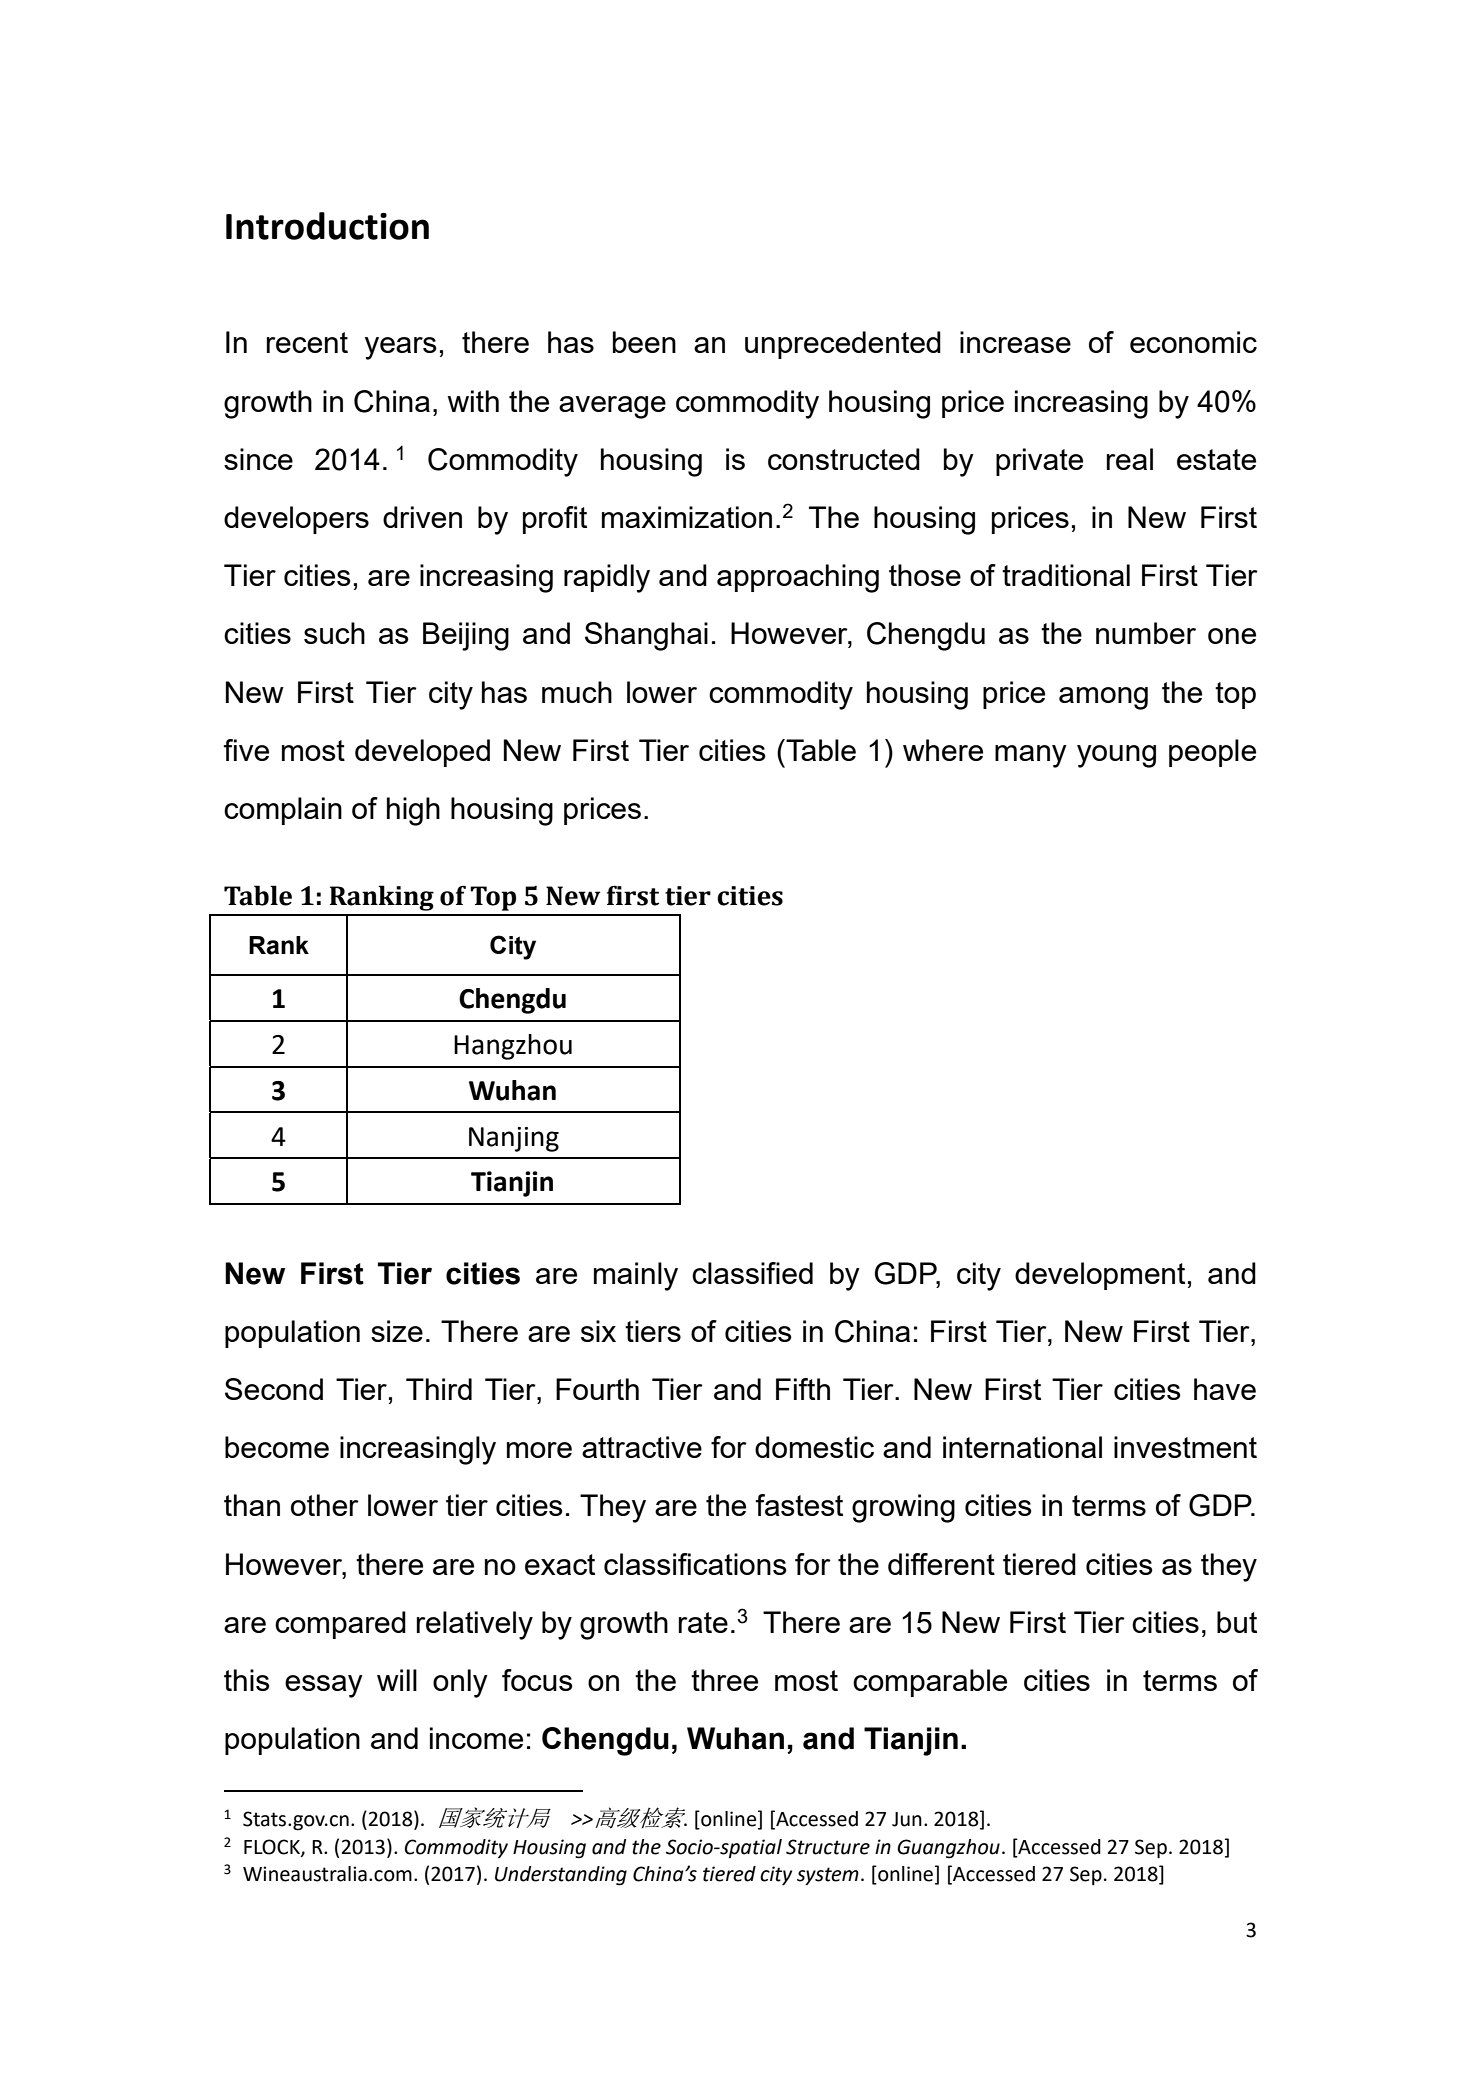  Describe the element at coordinates (327, 226) in the screenshot. I see `Introduction` at that location.
